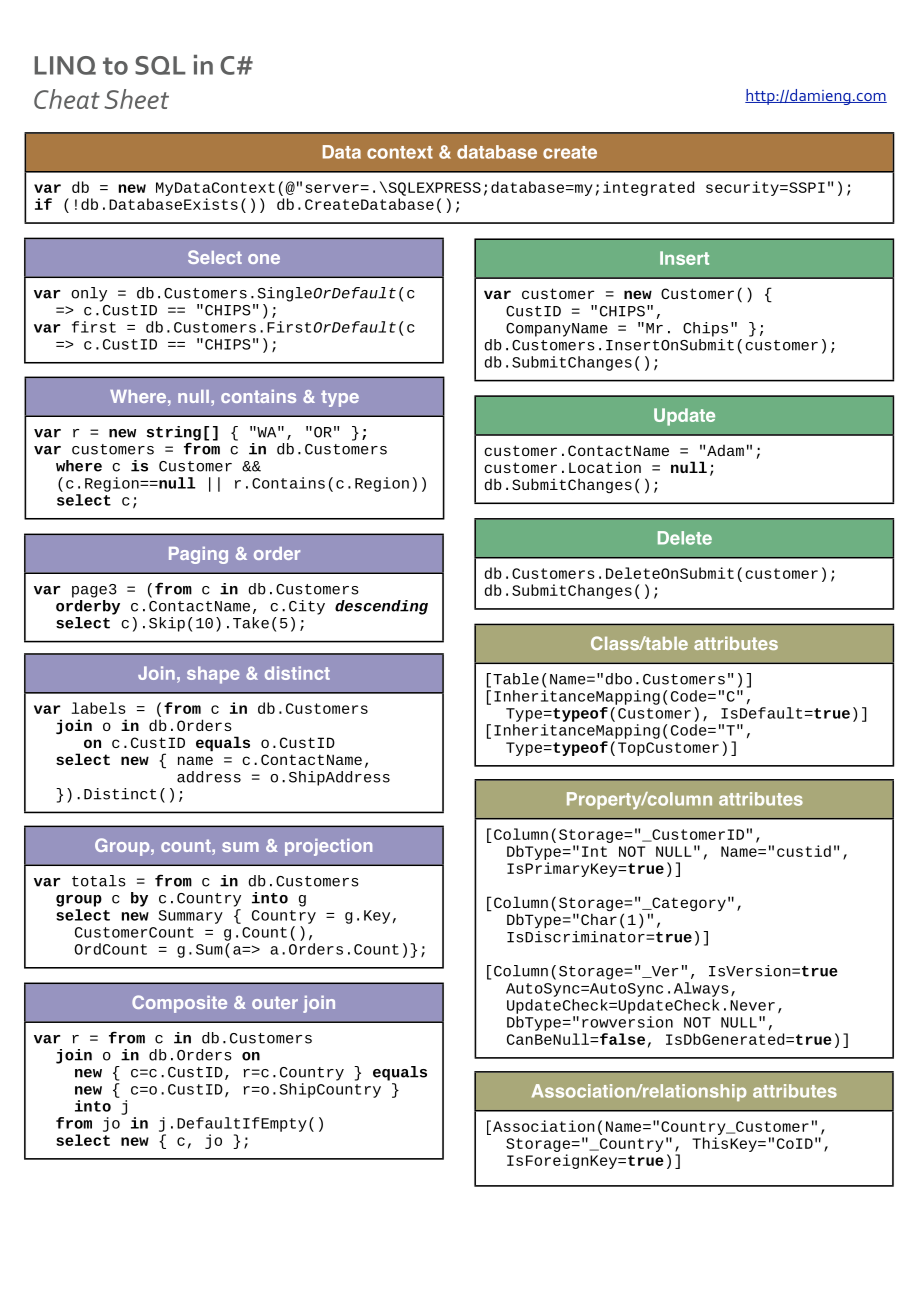 The image size is (924, 1308). What do you see at coordinates (381, 607) in the screenshot?
I see `descending` at bounding box center [381, 607].
